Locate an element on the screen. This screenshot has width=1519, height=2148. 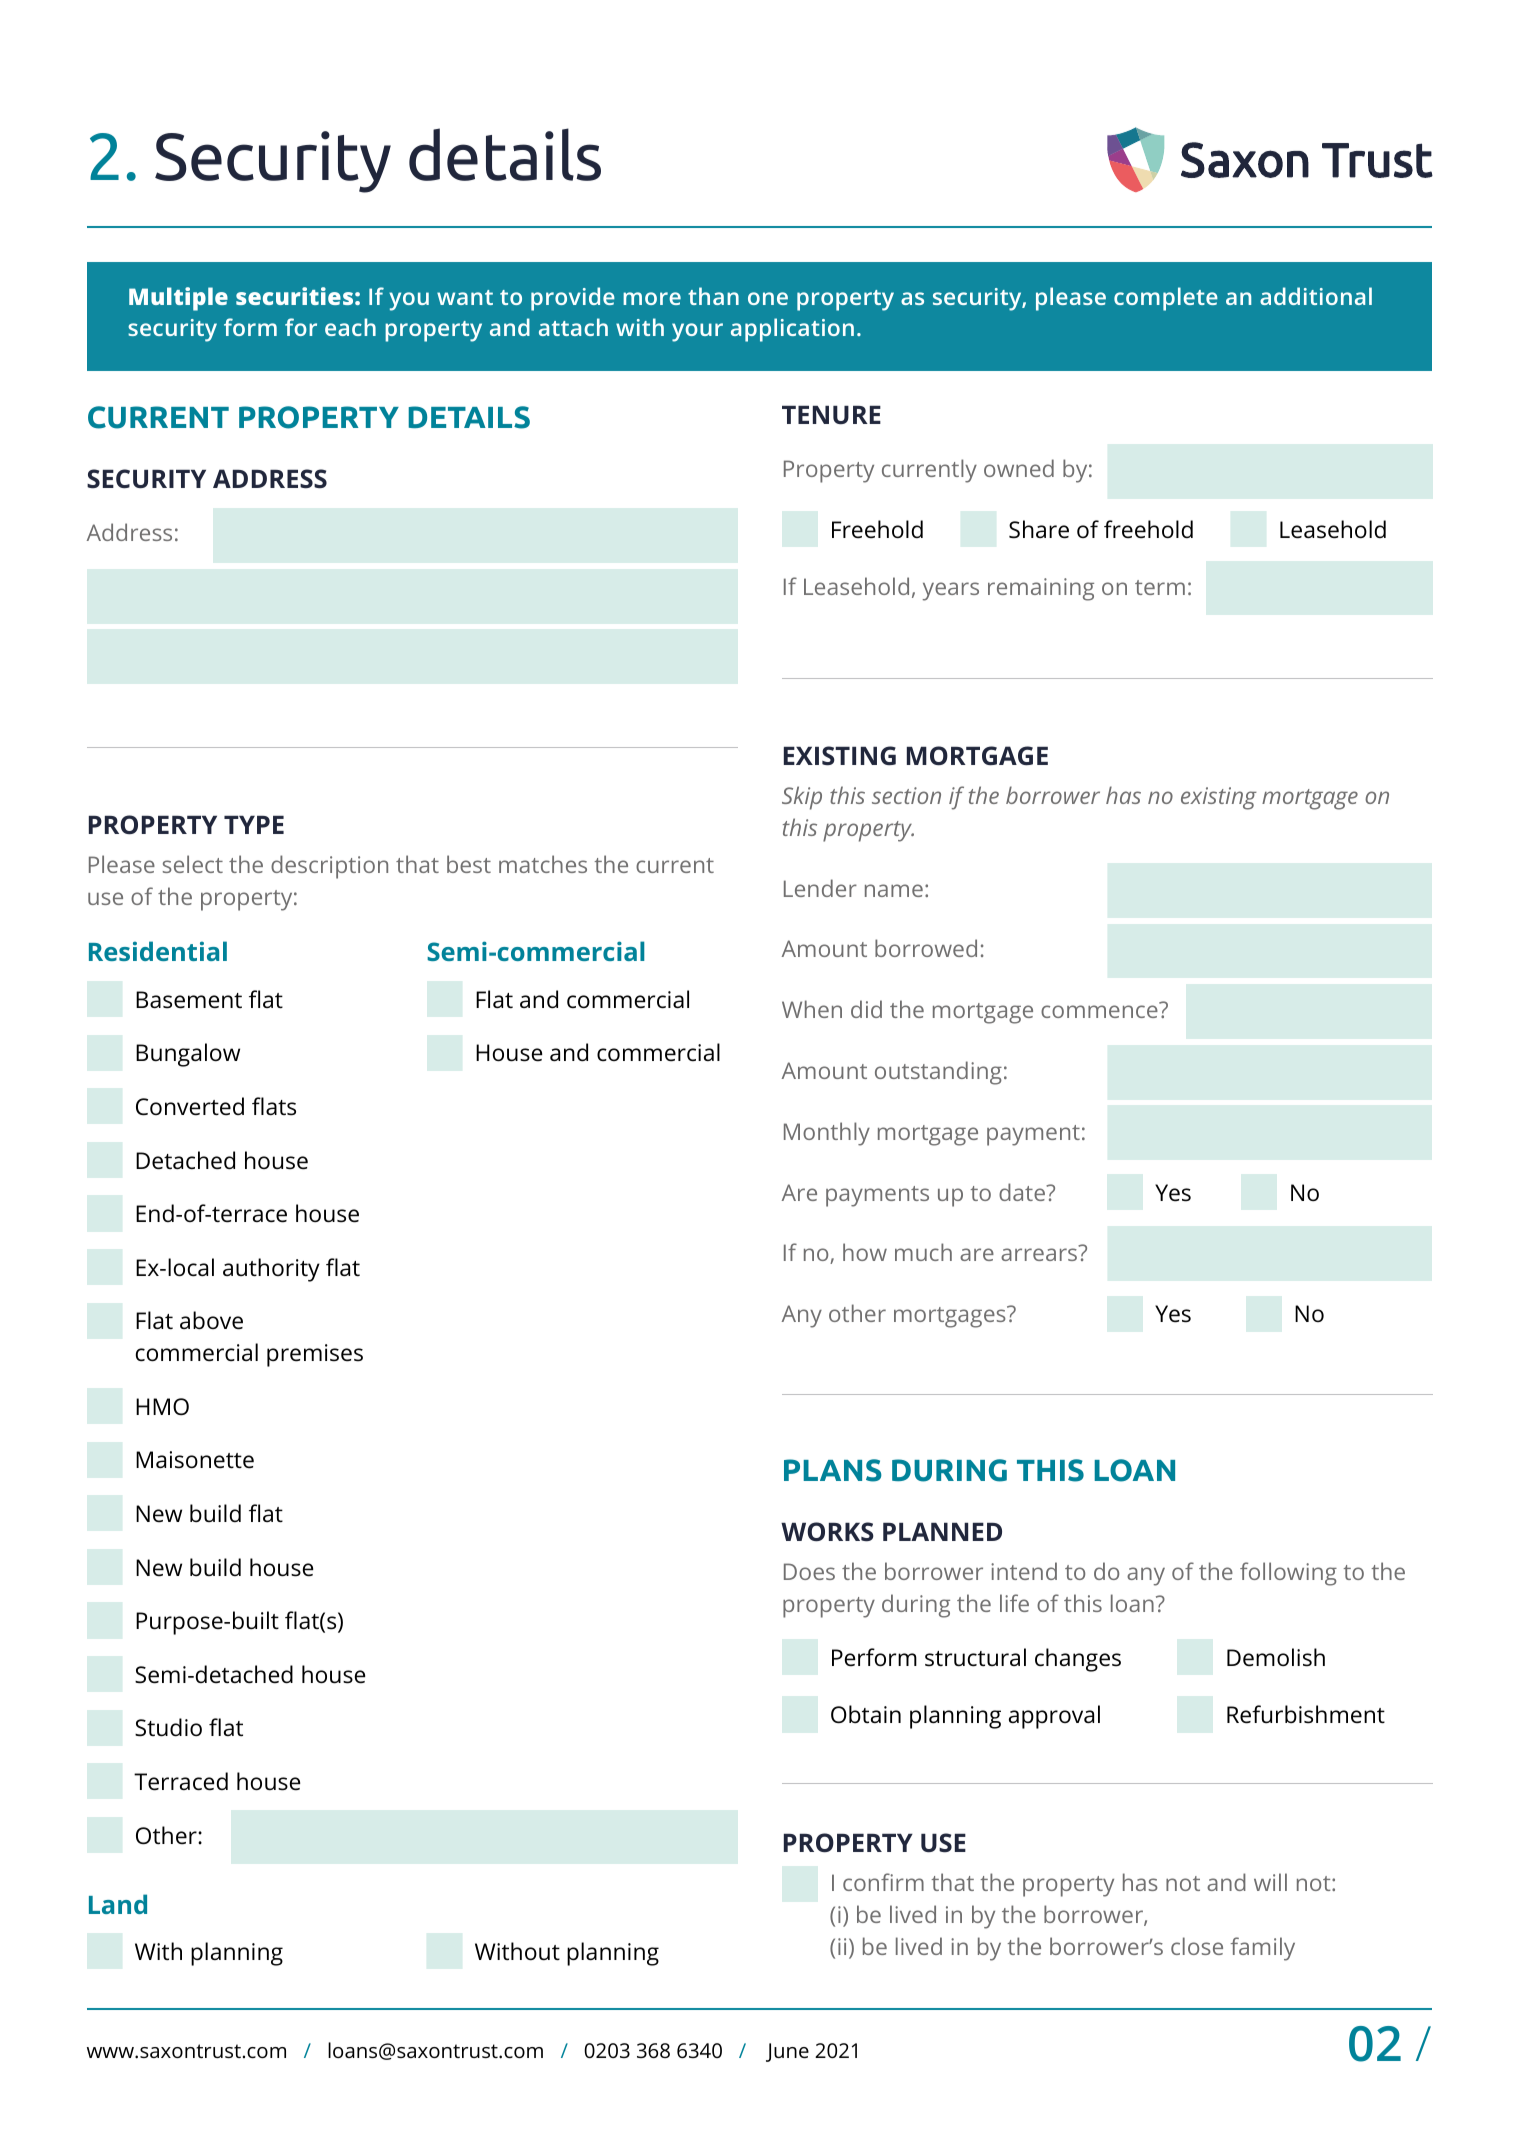
Studio is located at coordinates (168, 1727).
